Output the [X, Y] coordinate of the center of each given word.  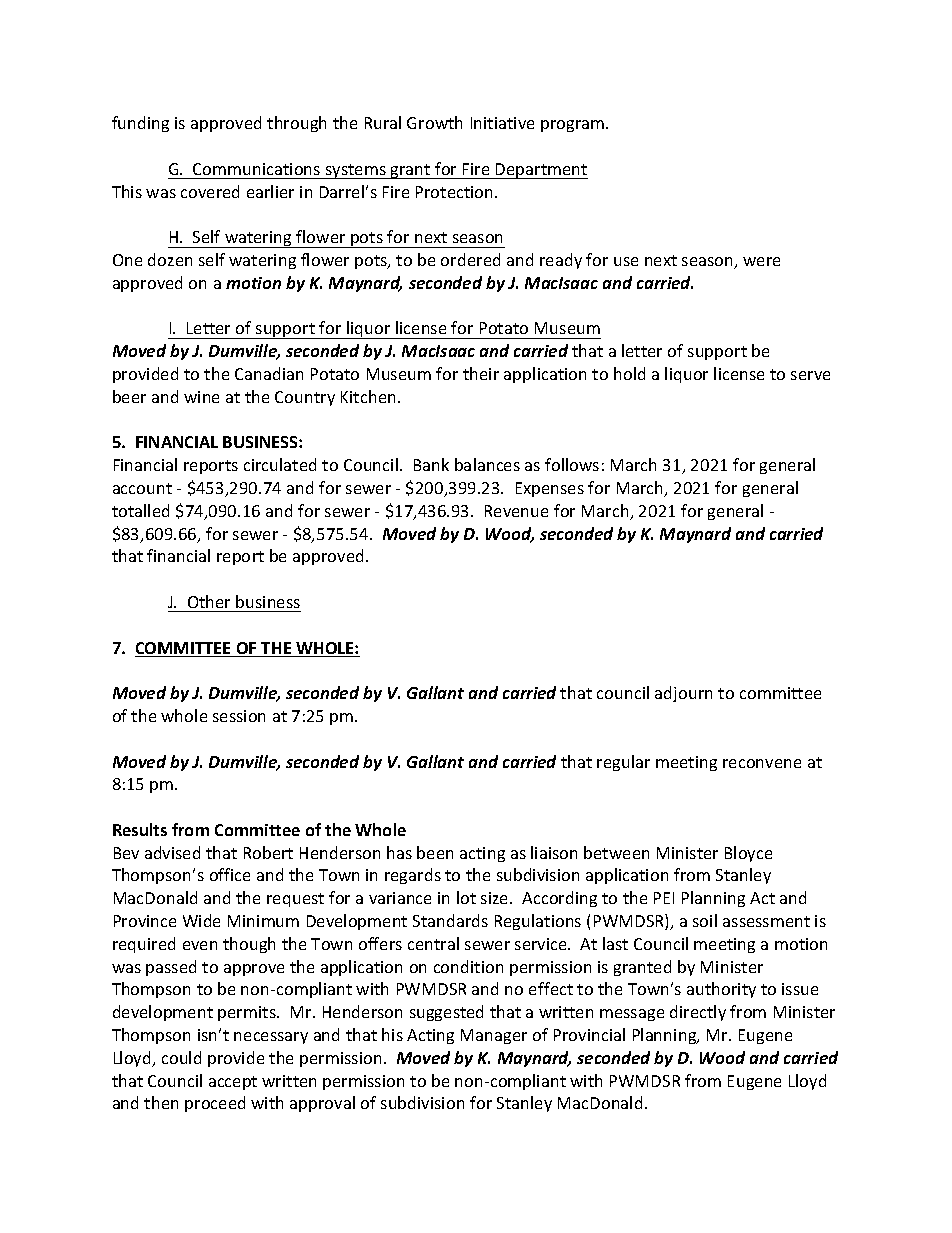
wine [201, 397]
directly [698, 1013]
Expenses [550, 489]
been [435, 852]
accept [233, 1083]
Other [209, 601]
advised [172, 852]
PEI [664, 898]
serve [810, 375]
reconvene [762, 763]
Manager [494, 1036]
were [761, 261]
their [481, 373]
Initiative [502, 123]
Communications [256, 169]
